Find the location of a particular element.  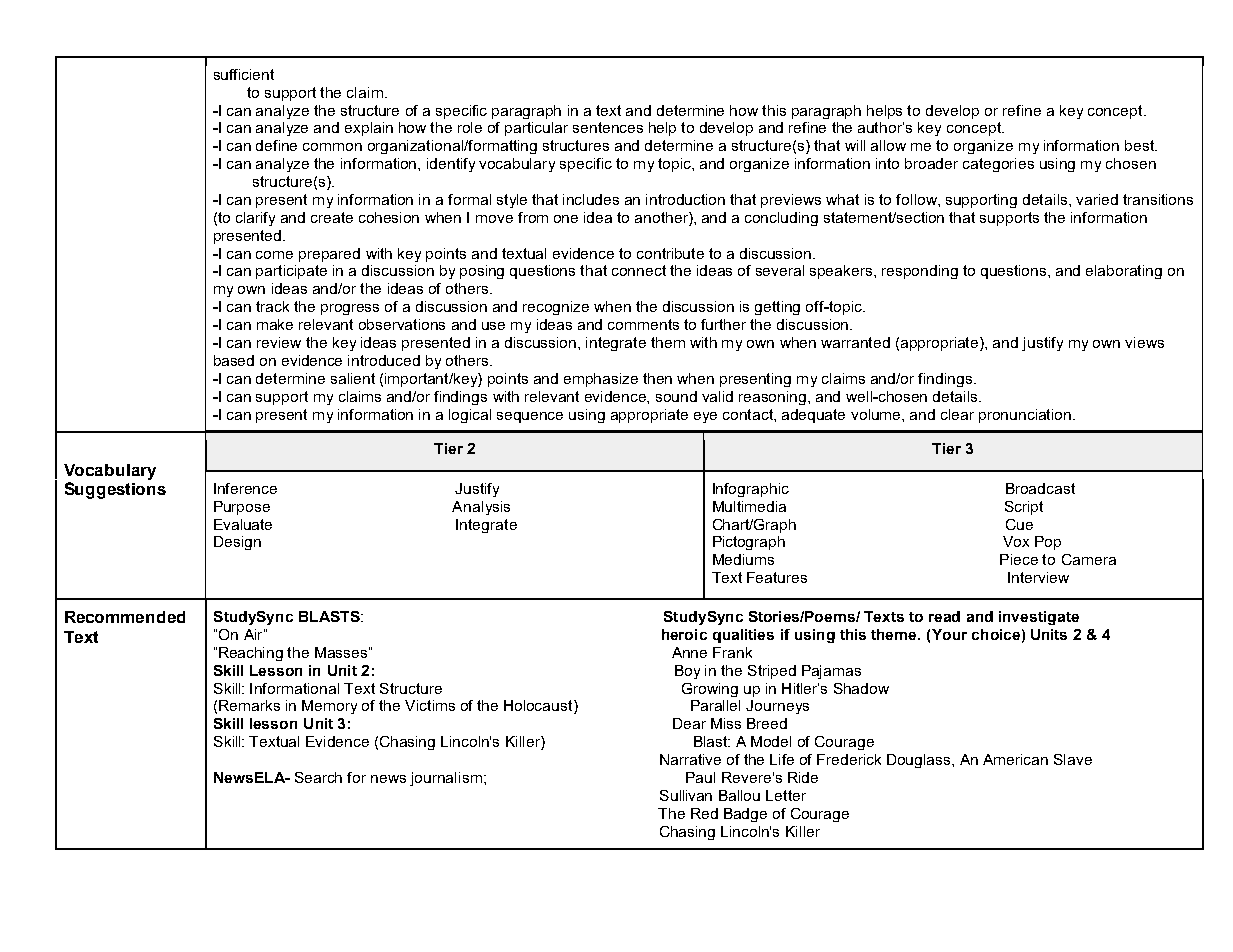

American is located at coordinates (1015, 759).
